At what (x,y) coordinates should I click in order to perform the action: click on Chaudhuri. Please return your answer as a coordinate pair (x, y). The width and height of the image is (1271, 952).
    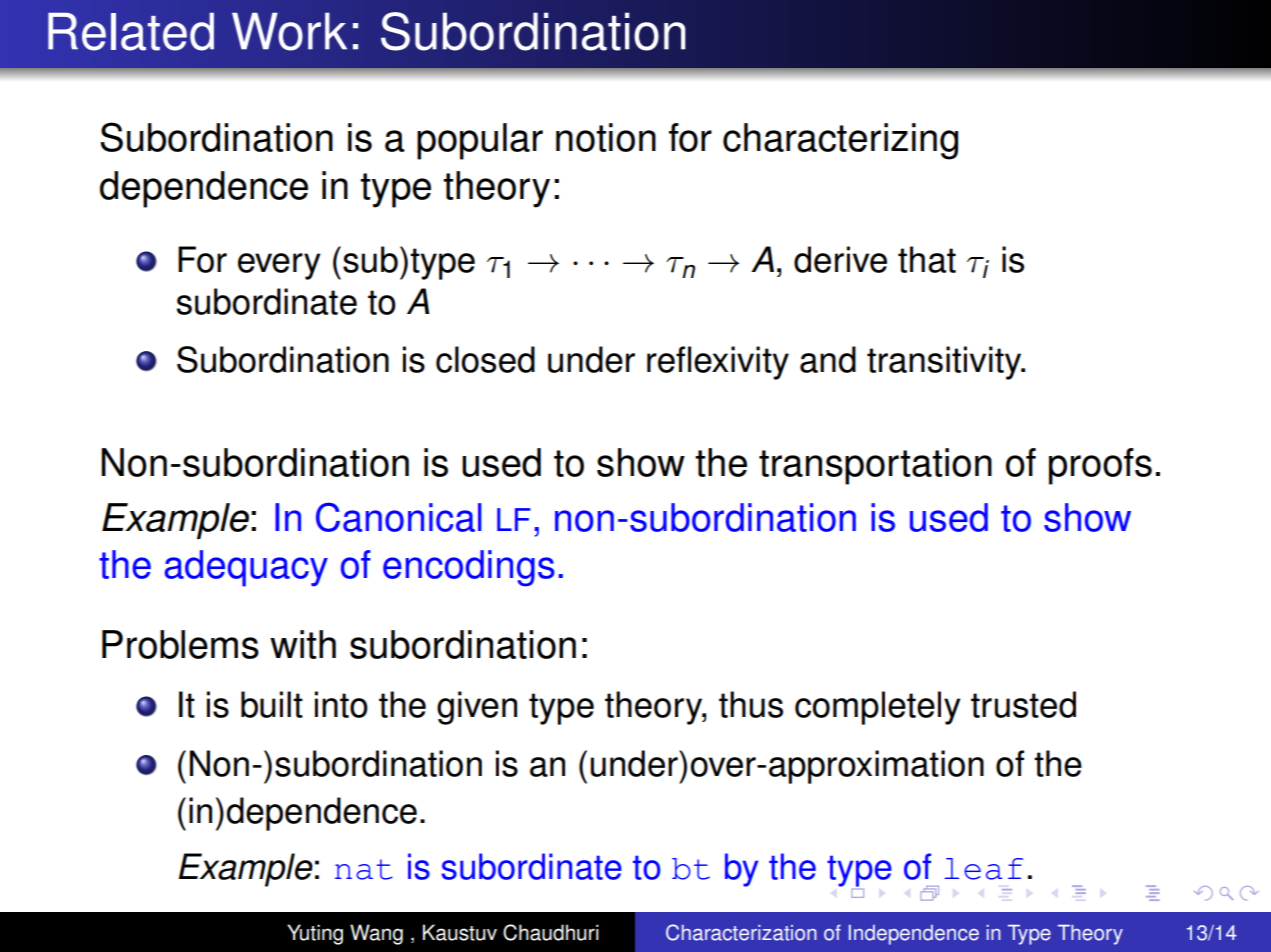
    Looking at the image, I should click on (551, 932).
